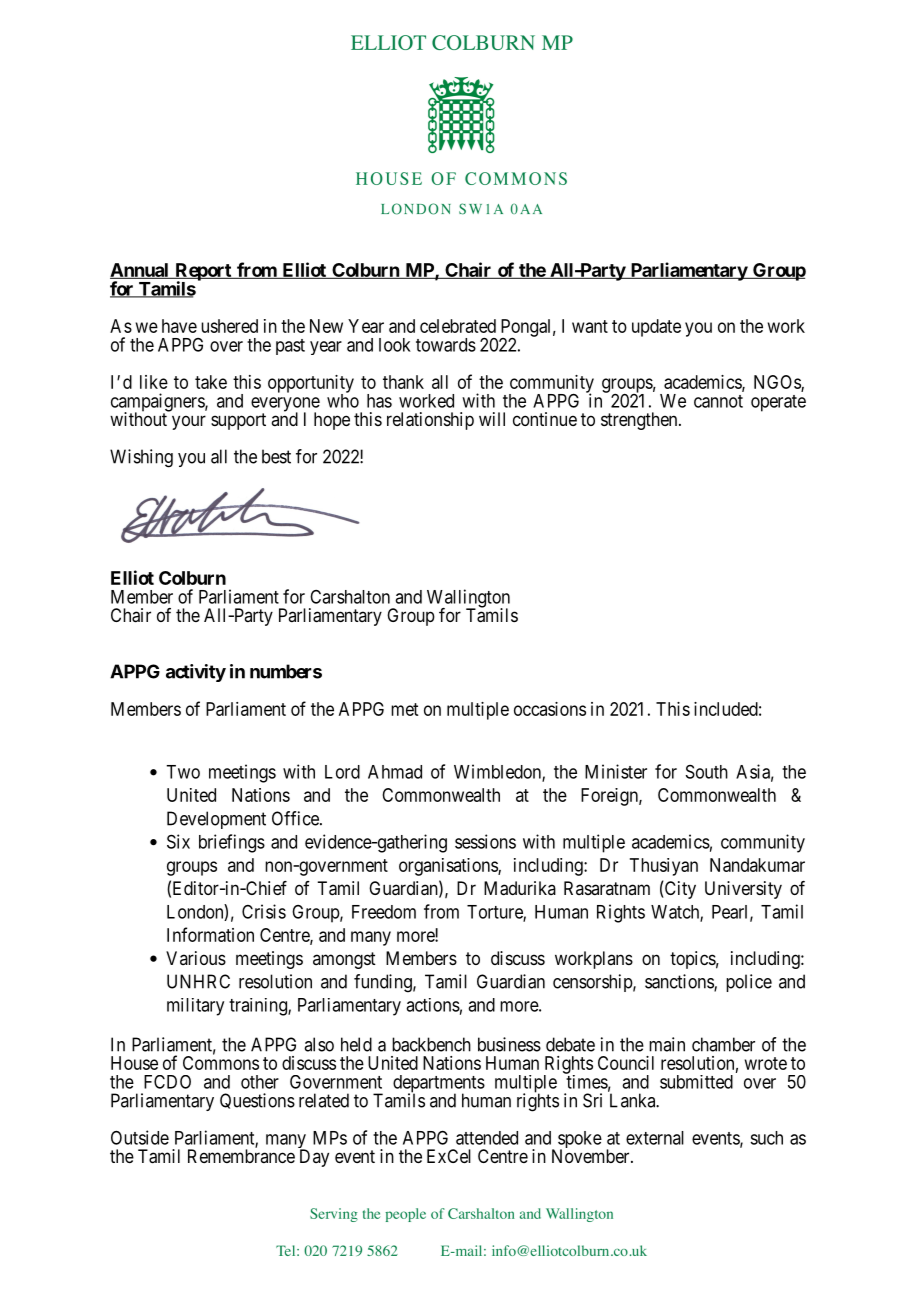  Describe the element at coordinates (487, 1138) in the page. I see `attended` at that location.
